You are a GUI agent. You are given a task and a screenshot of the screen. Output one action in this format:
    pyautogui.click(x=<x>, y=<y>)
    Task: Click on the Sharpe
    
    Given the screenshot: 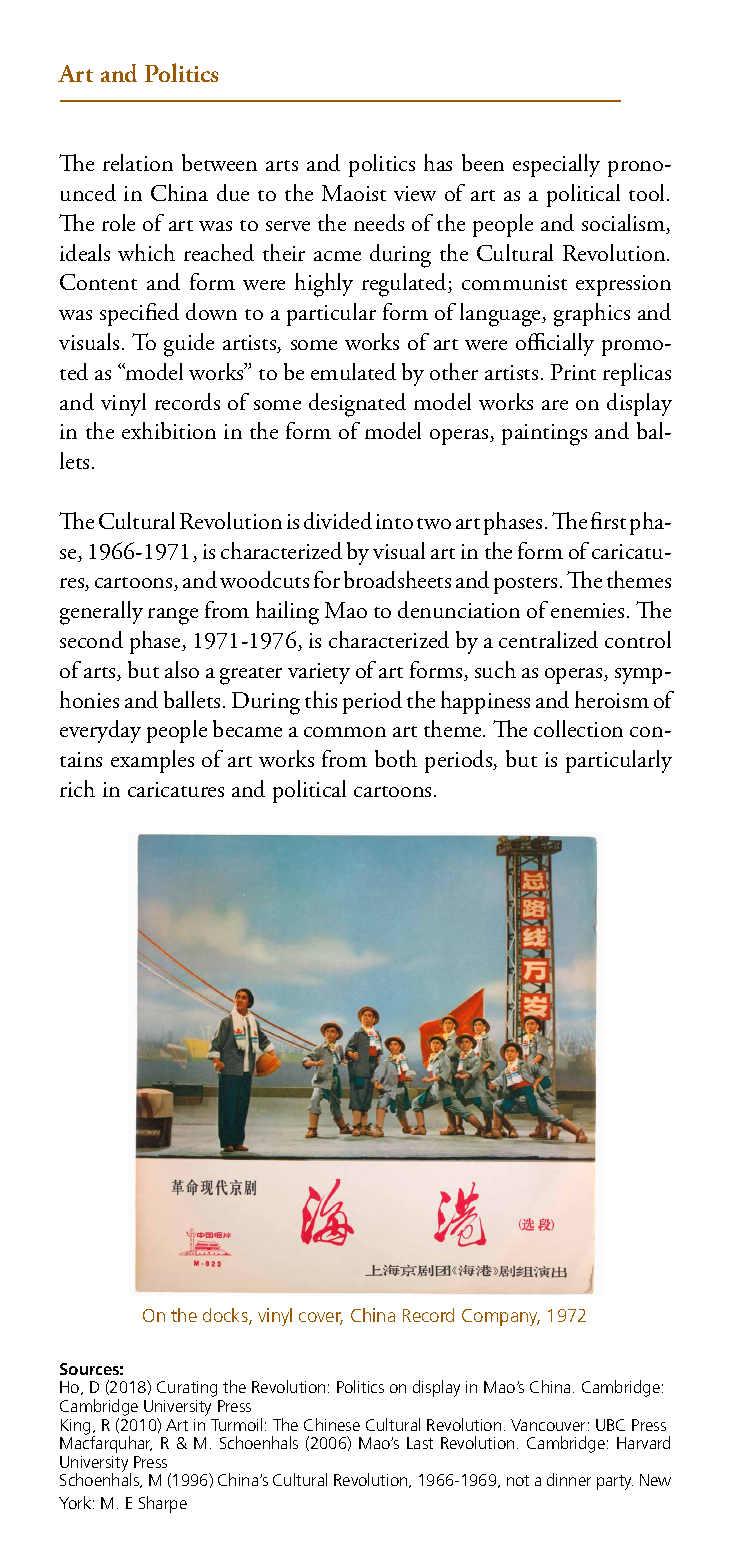 What is the action you would take?
    pyautogui.click(x=163, y=1504)
